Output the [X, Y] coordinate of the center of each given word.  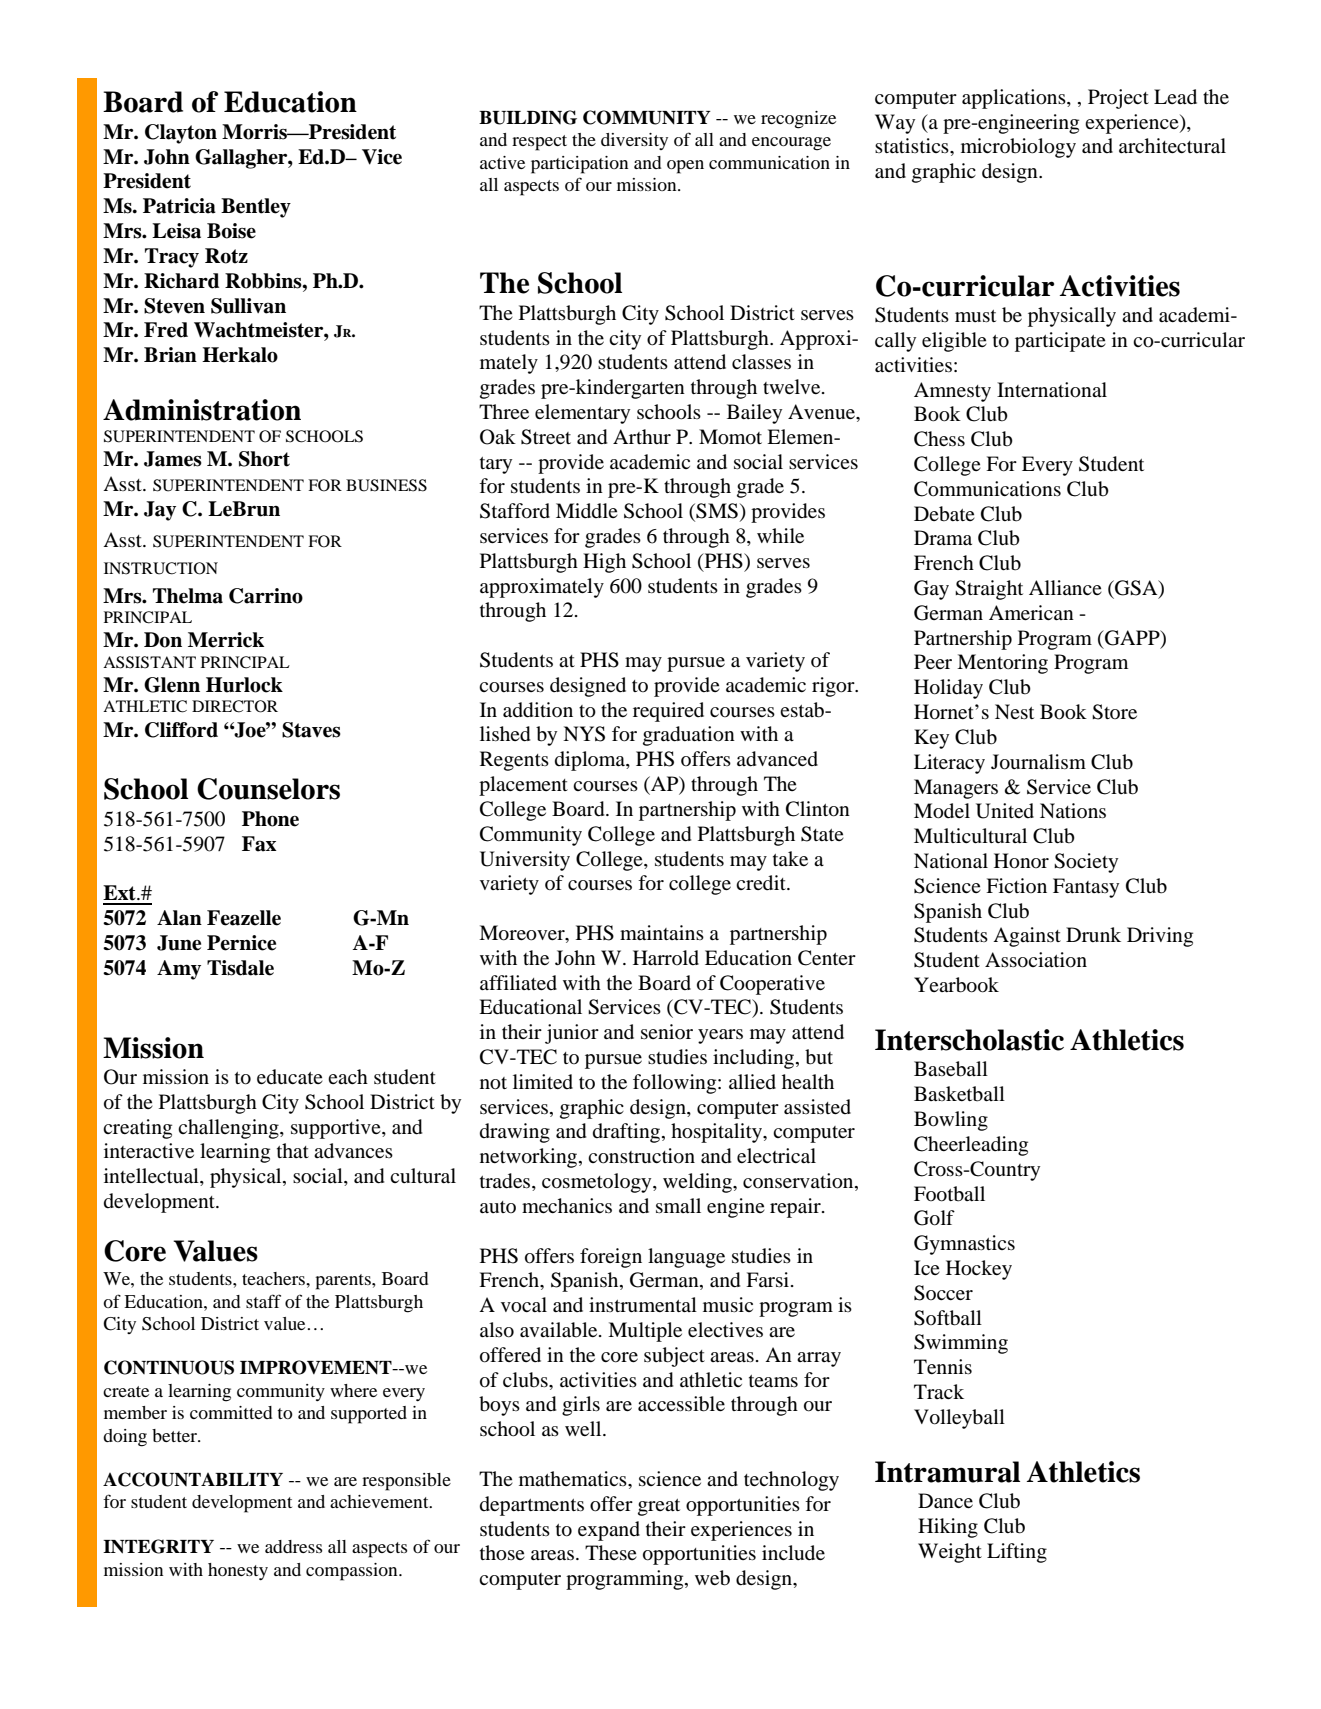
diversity [634, 141]
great [659, 1507]
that [293, 1150]
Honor [1021, 861]
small [678, 1205]
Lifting [1017, 1553]
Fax [259, 844]
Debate [944, 514]
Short [264, 459]
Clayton [181, 134]
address [293, 1546]
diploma [591, 761]
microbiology [1018, 148]
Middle [587, 511]
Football [949, 1194]
